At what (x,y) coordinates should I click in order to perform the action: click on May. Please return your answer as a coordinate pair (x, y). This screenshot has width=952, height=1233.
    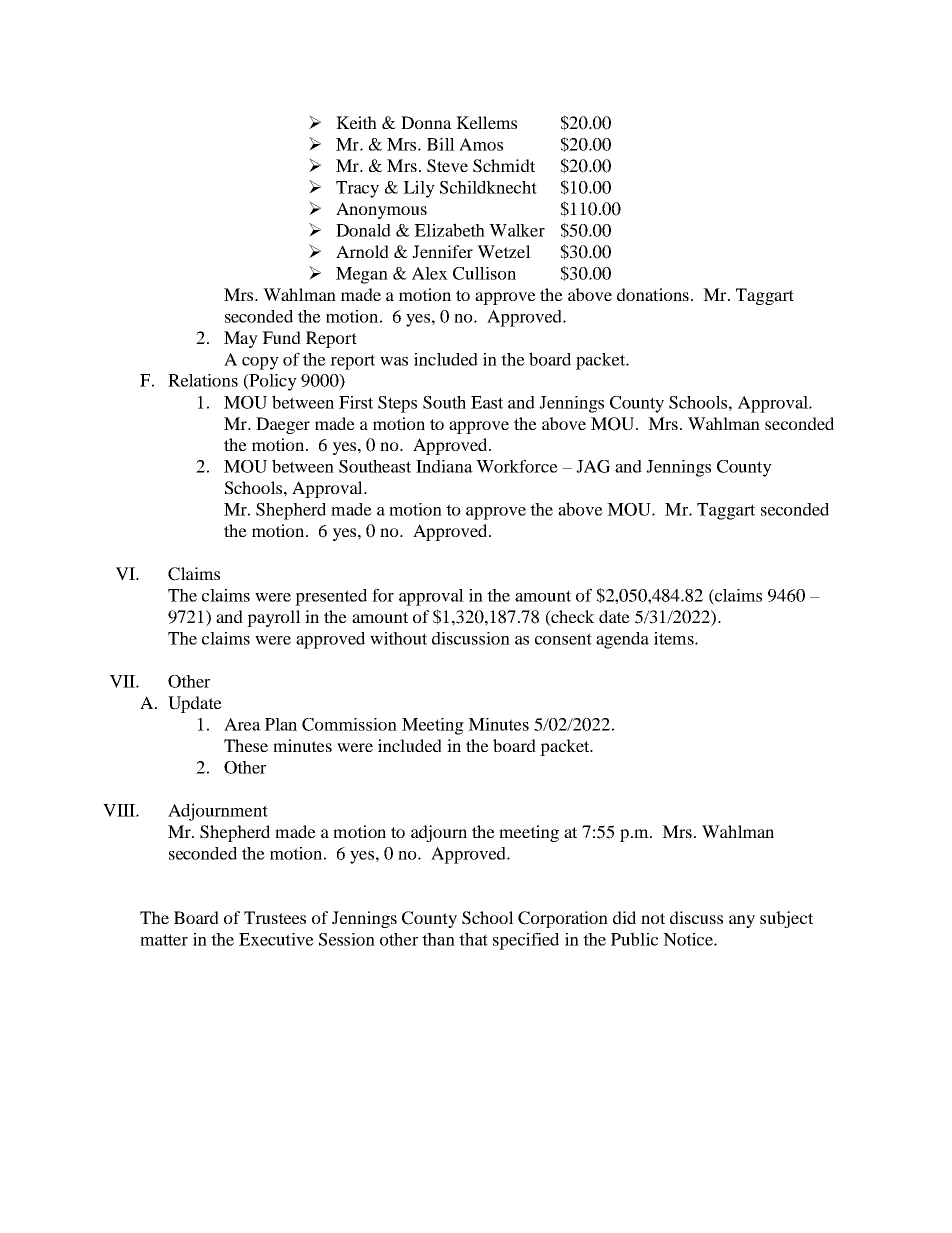
    Looking at the image, I should click on (241, 339).
